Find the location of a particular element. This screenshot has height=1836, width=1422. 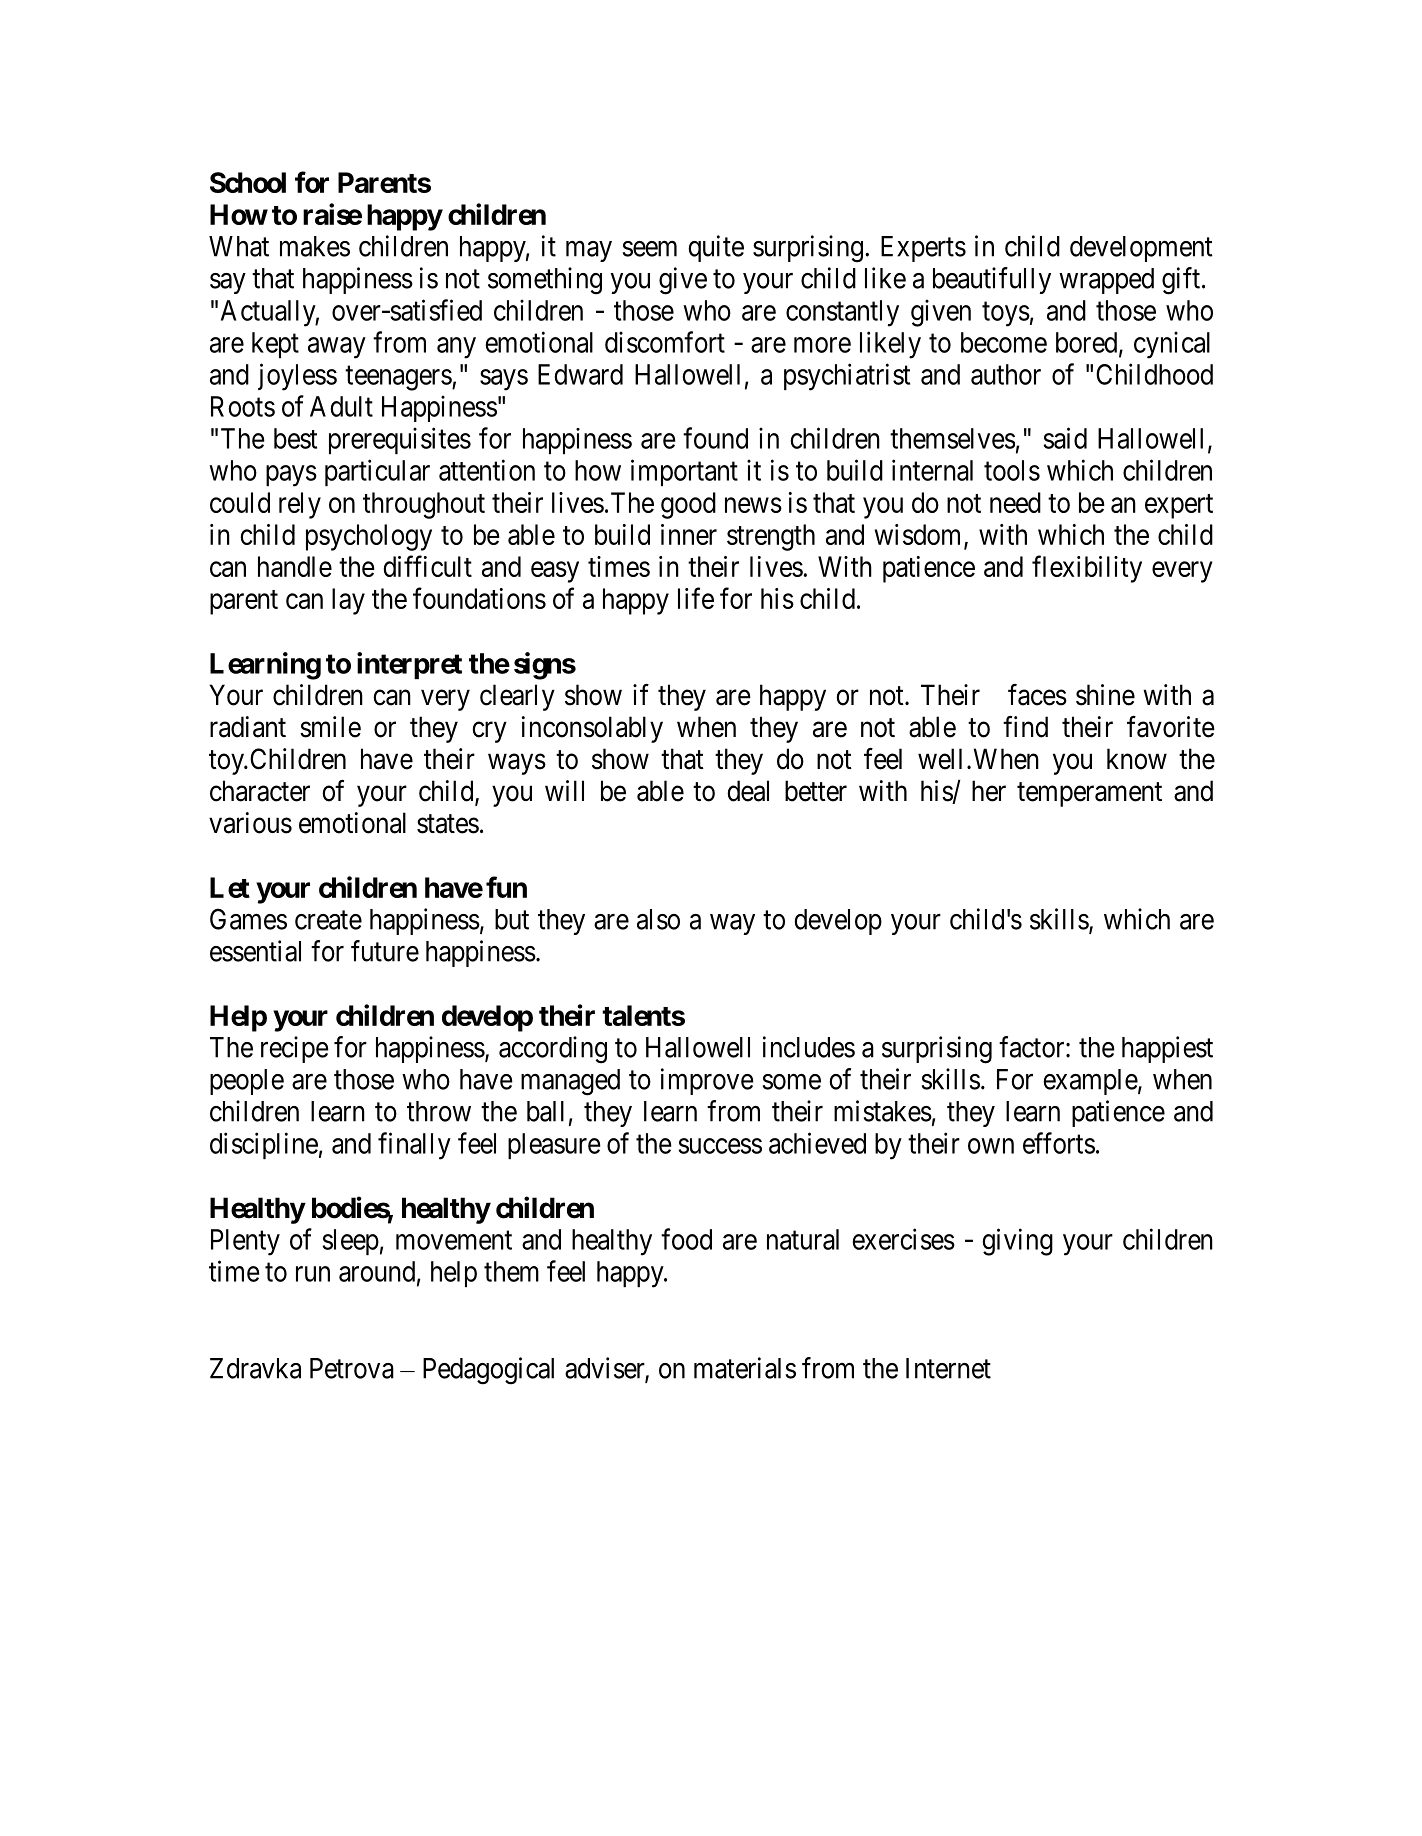

happiest is located at coordinates (1167, 1049).
